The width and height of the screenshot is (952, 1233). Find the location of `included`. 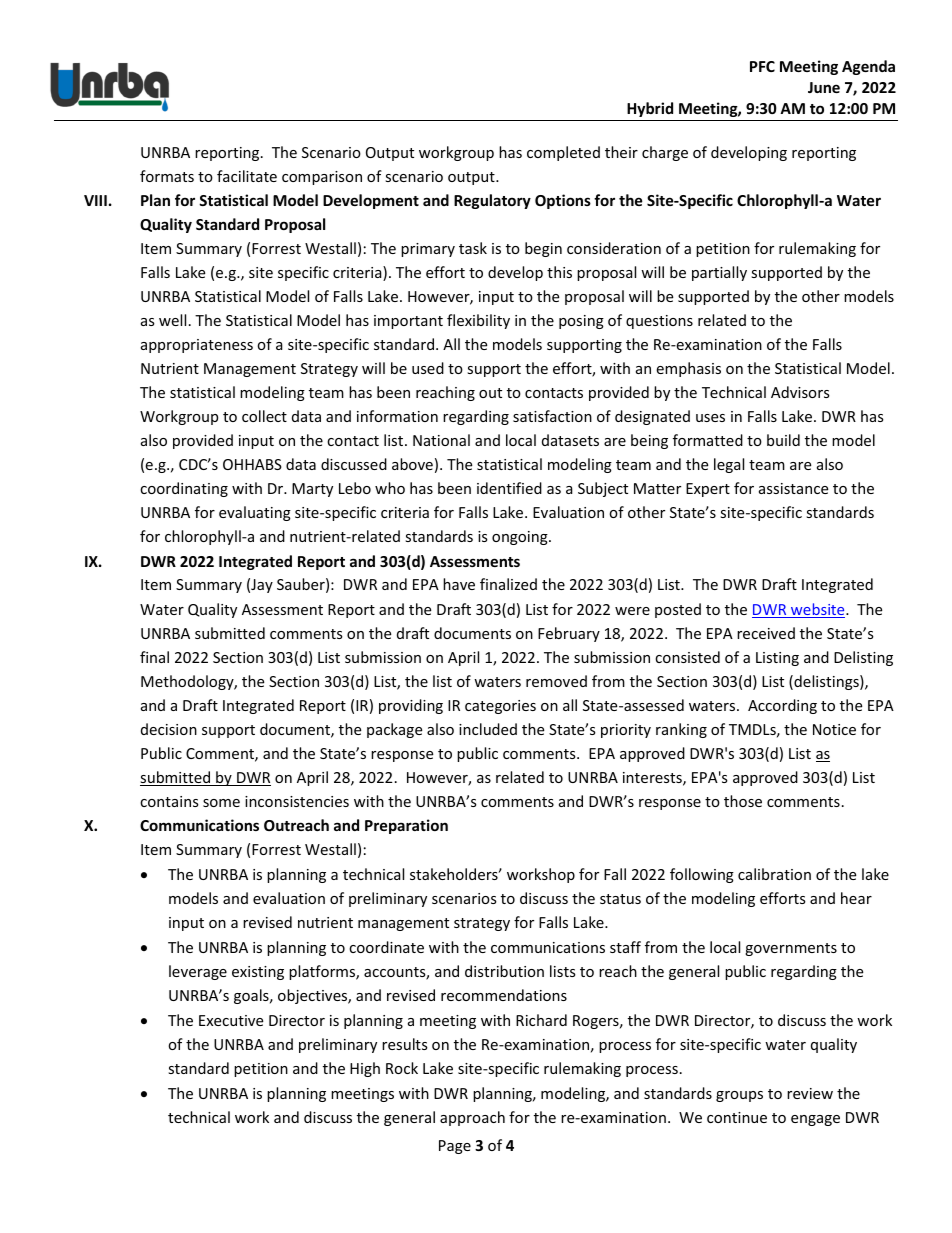

included is located at coordinates (488, 729).
